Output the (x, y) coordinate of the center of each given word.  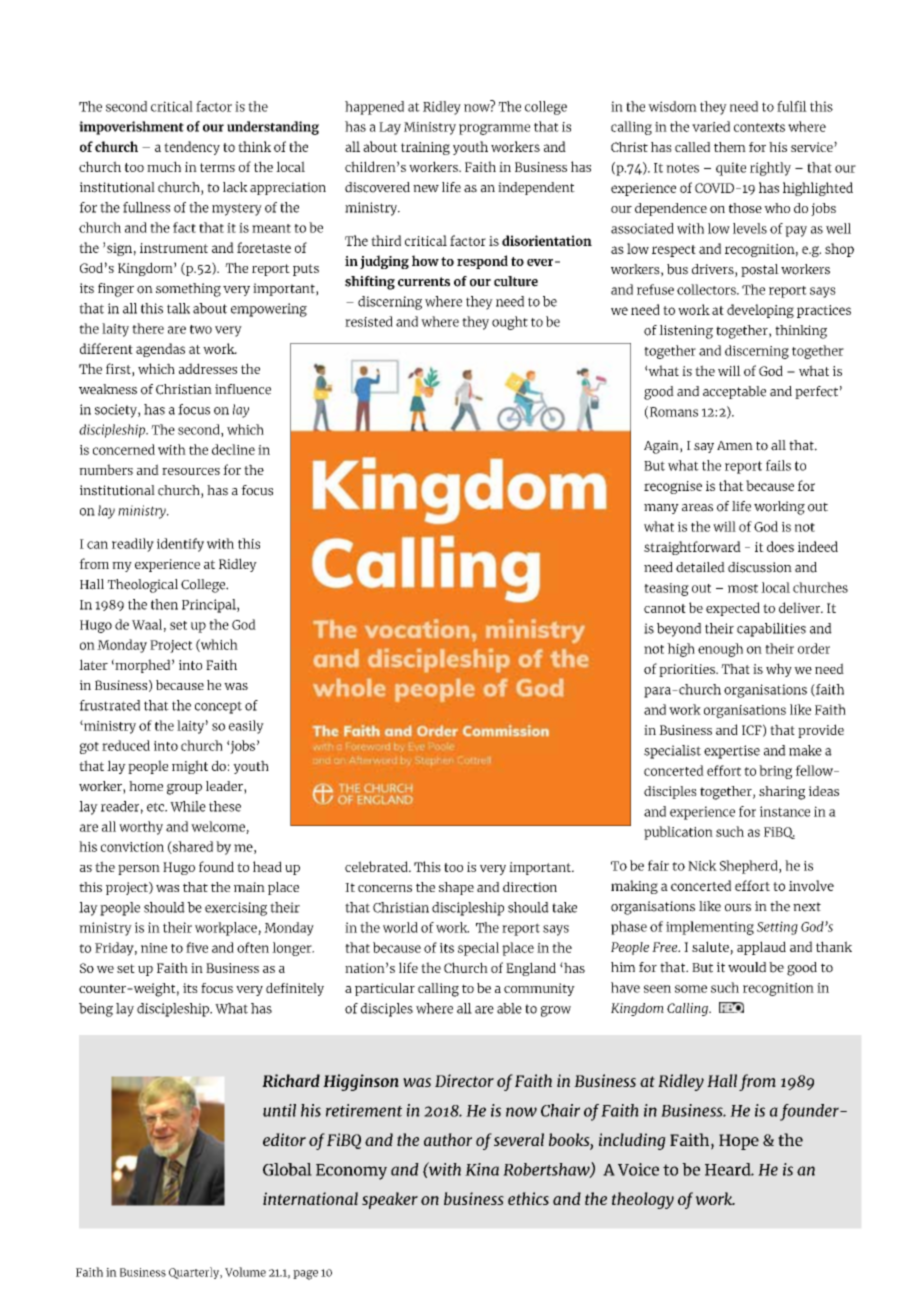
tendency (192, 148)
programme (494, 129)
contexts (759, 127)
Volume (245, 1272)
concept (218, 707)
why (779, 670)
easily (246, 727)
